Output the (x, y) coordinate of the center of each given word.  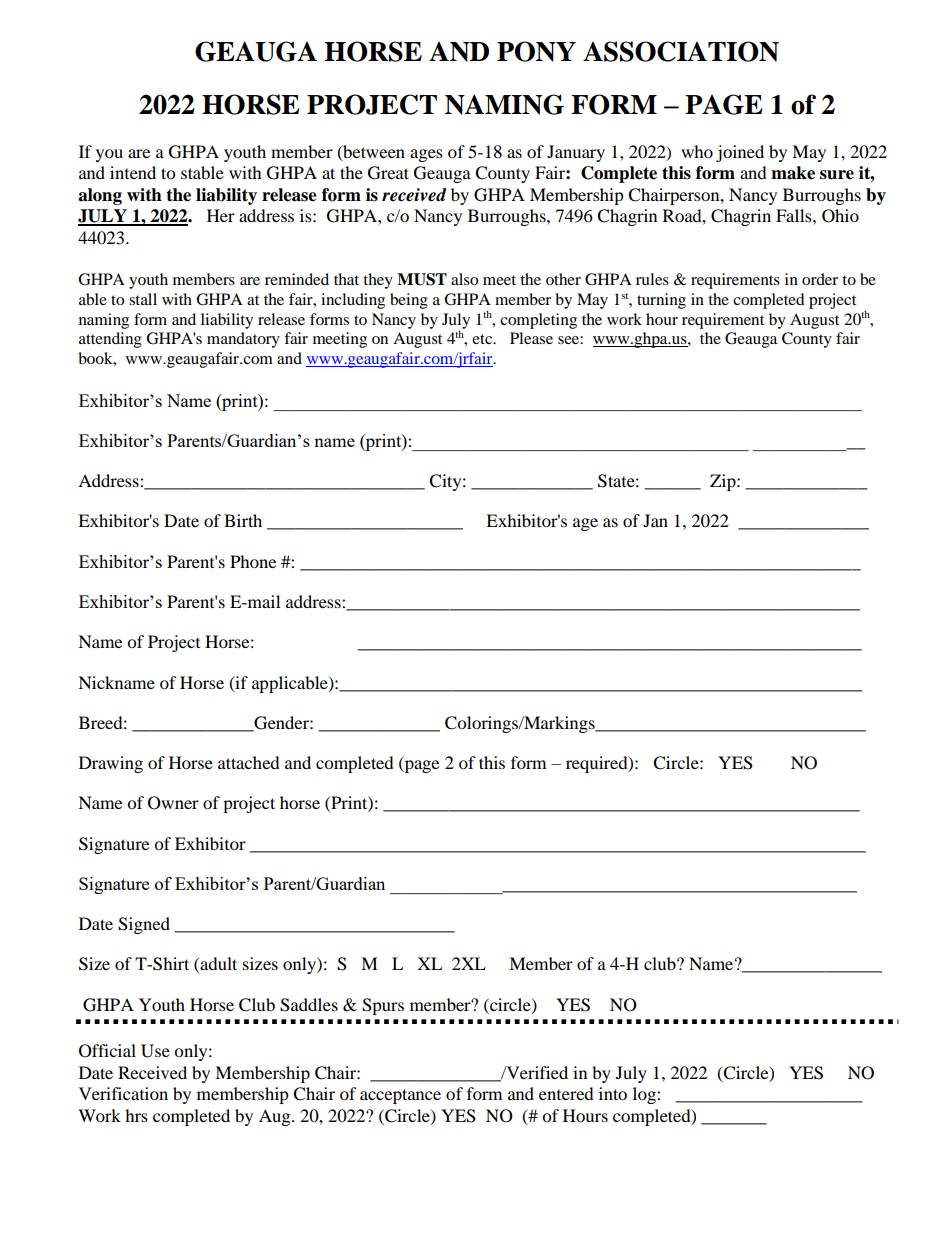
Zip (724, 482)
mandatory (243, 340)
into (613, 1093)
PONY (536, 51)
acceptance (400, 1096)
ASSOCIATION (681, 51)
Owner (173, 803)
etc (483, 339)
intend (133, 172)
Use (155, 1051)
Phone (253, 561)
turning (661, 301)
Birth (243, 520)
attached (249, 762)
